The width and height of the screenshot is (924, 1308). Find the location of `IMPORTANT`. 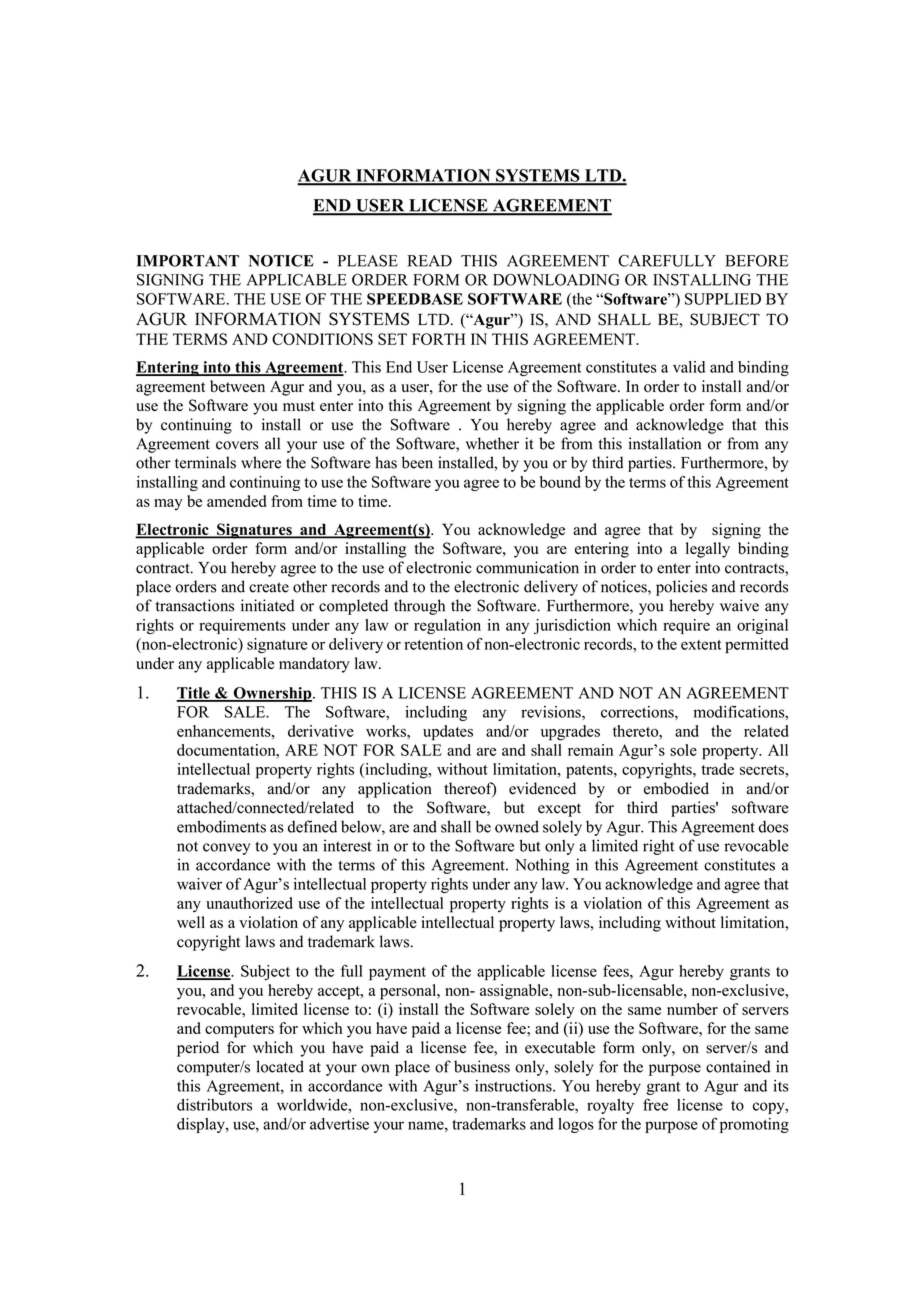

IMPORTANT is located at coordinates (187, 261).
